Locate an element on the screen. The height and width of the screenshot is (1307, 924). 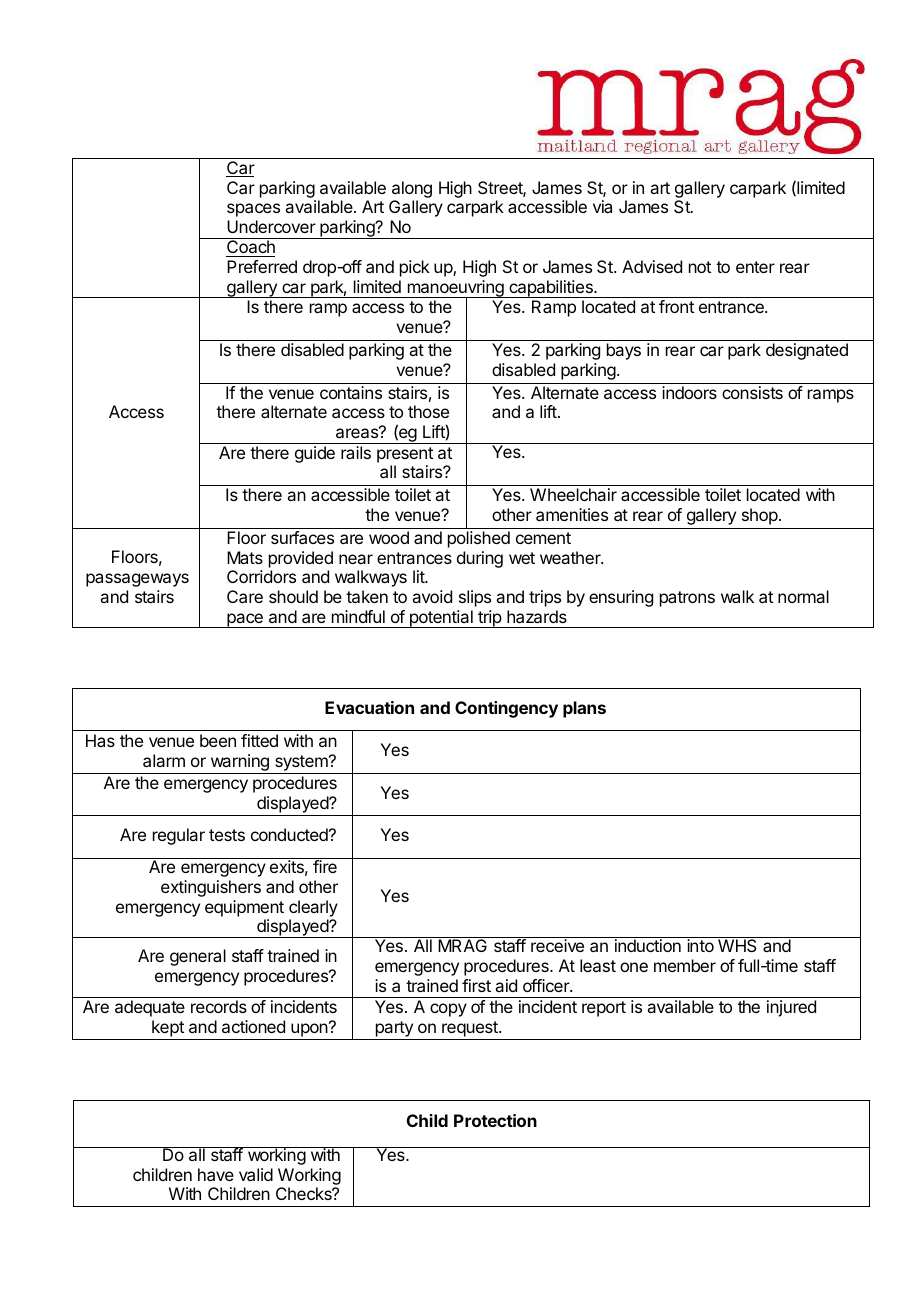
been is located at coordinates (218, 740).
